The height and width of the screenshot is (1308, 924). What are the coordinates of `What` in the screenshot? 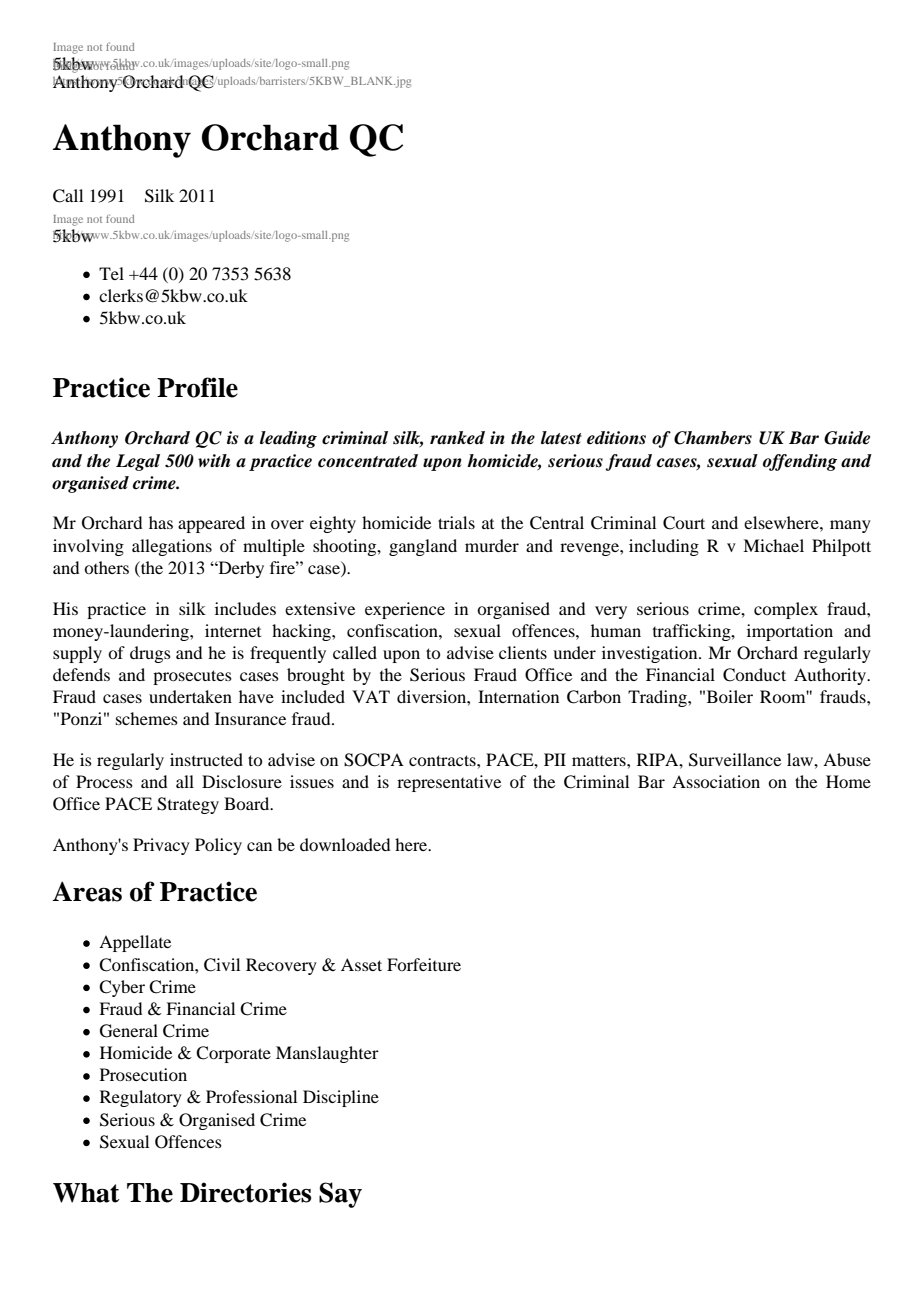 It's located at (86, 1193).
